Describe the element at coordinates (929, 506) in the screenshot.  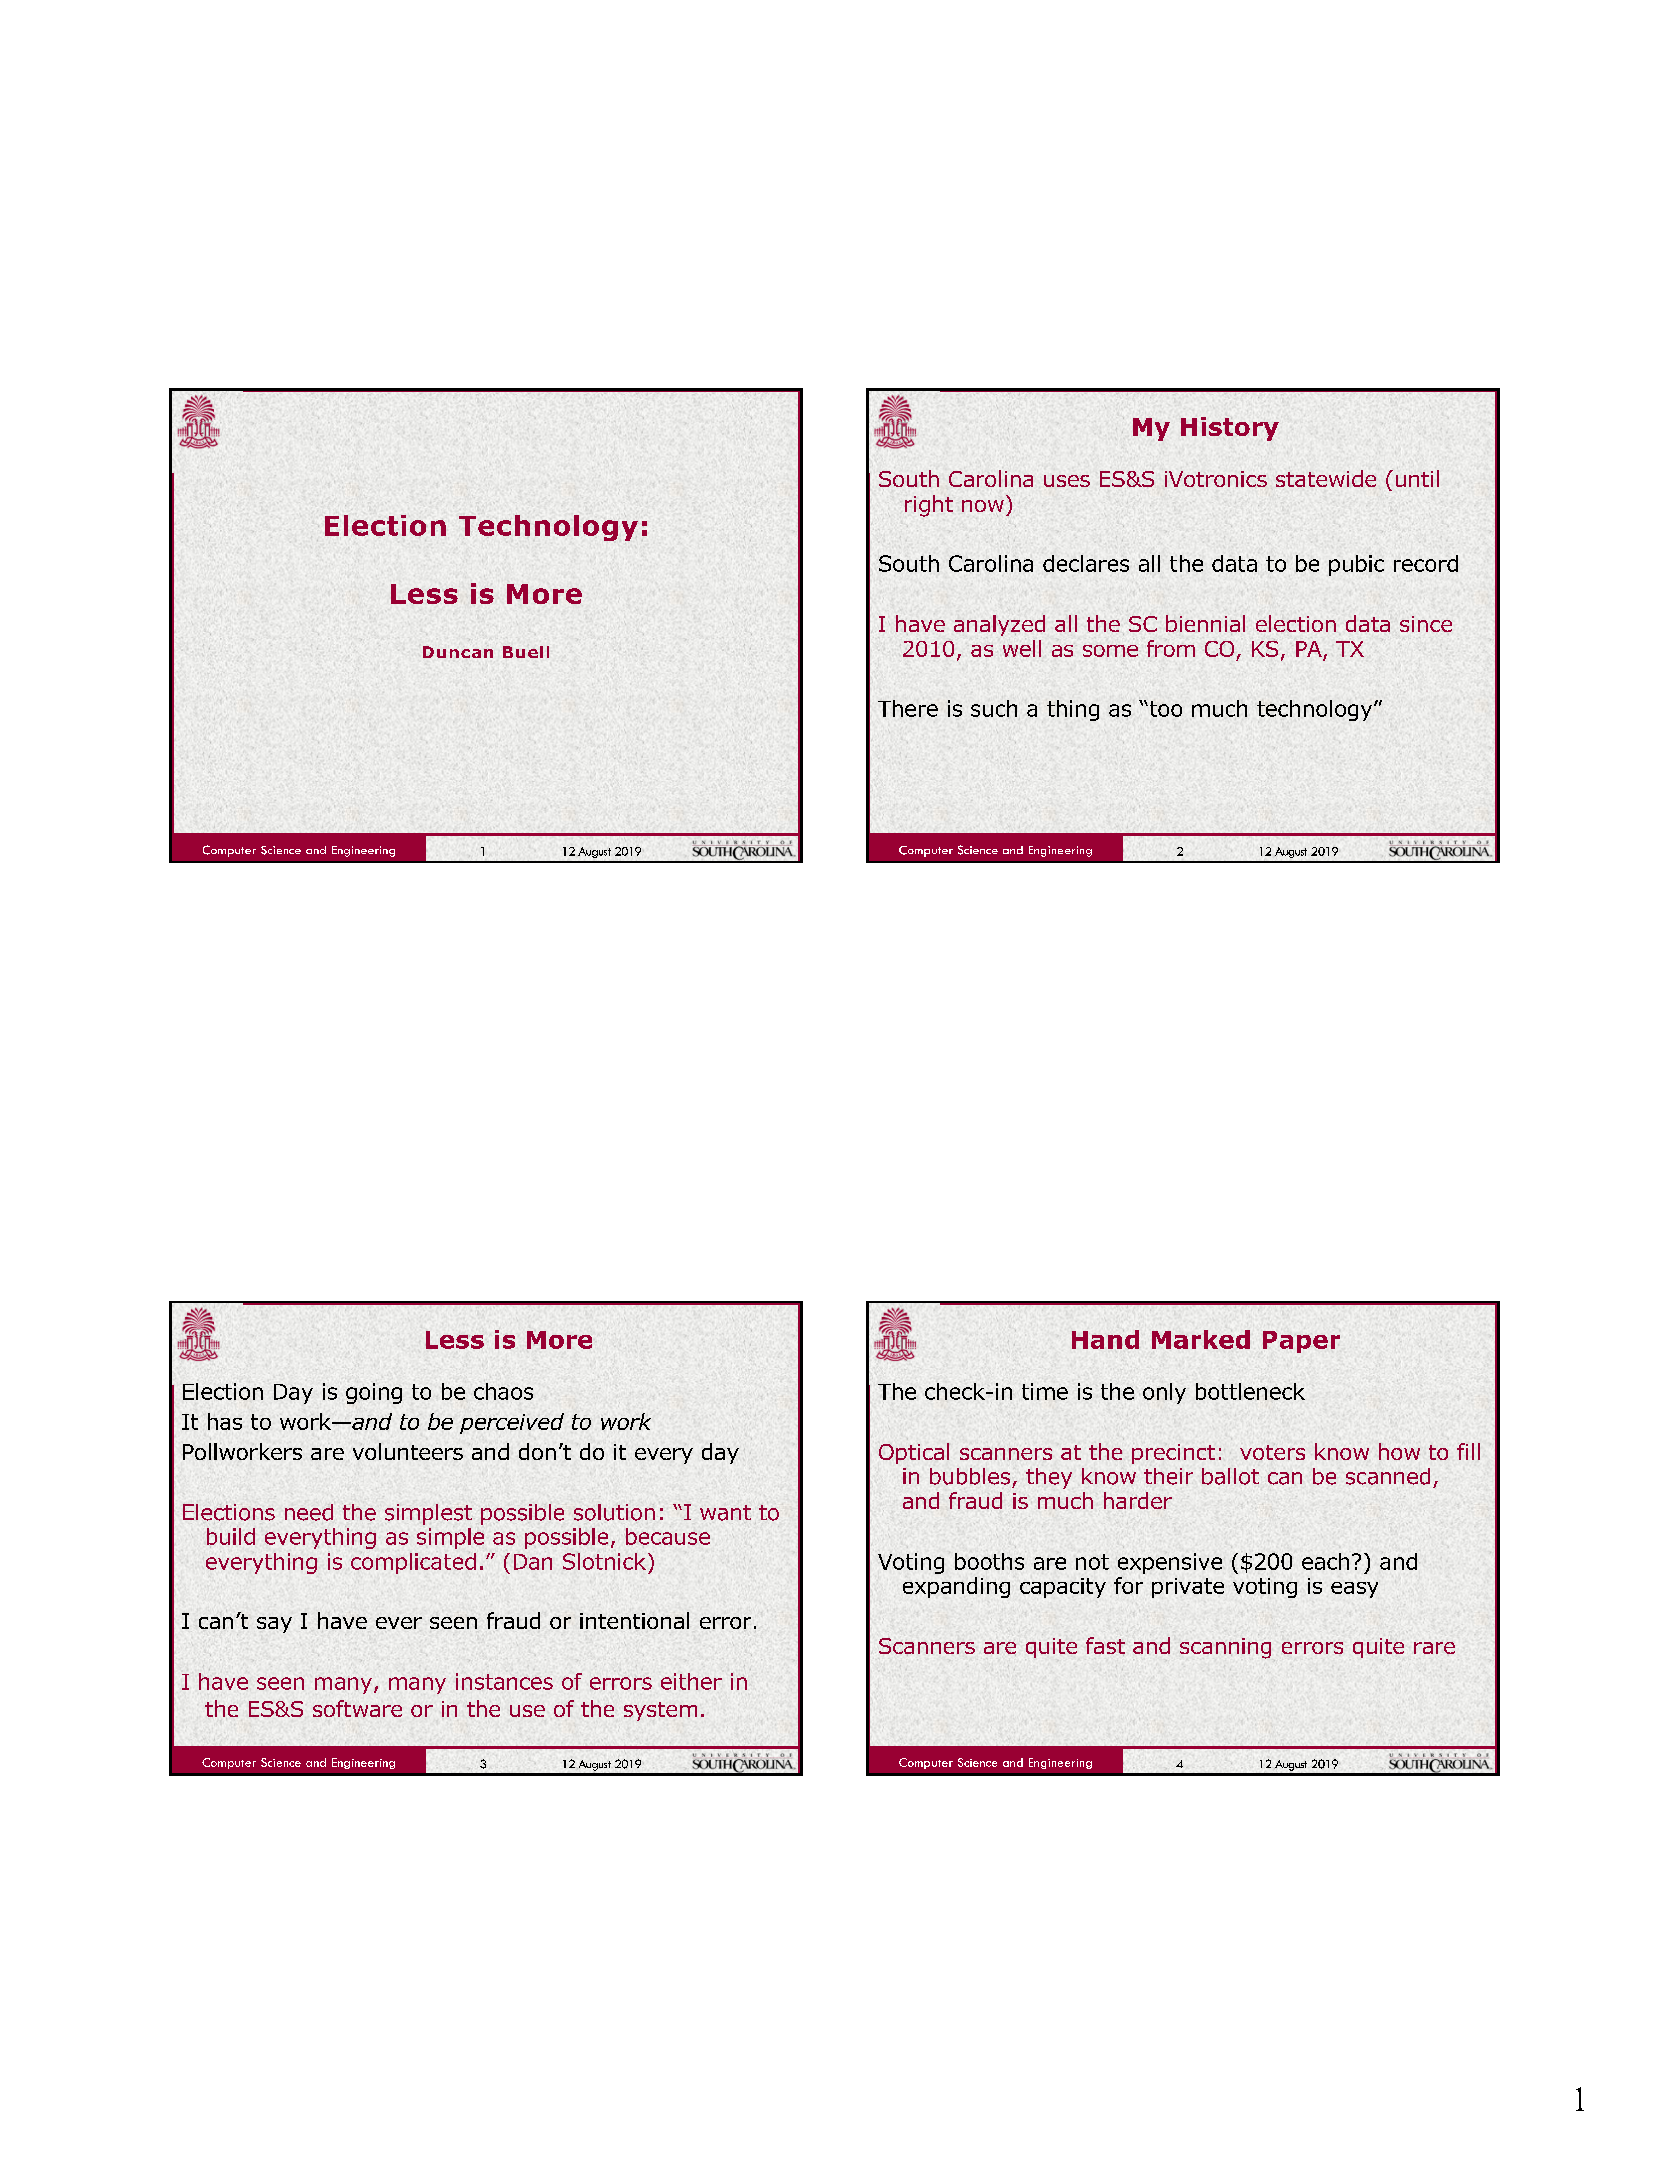
I see `right` at that location.
